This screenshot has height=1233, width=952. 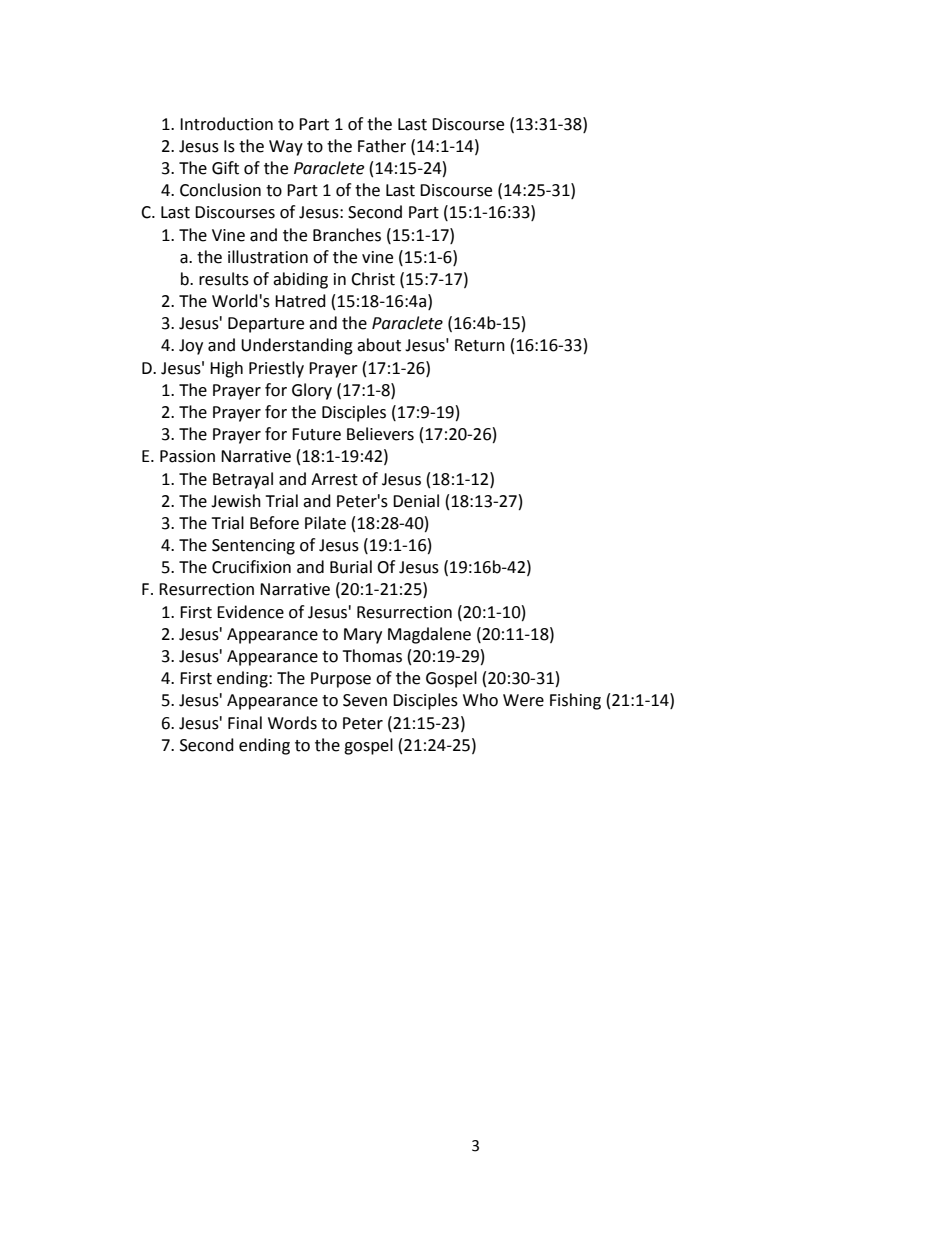 I want to click on Return, so click(x=480, y=345).
